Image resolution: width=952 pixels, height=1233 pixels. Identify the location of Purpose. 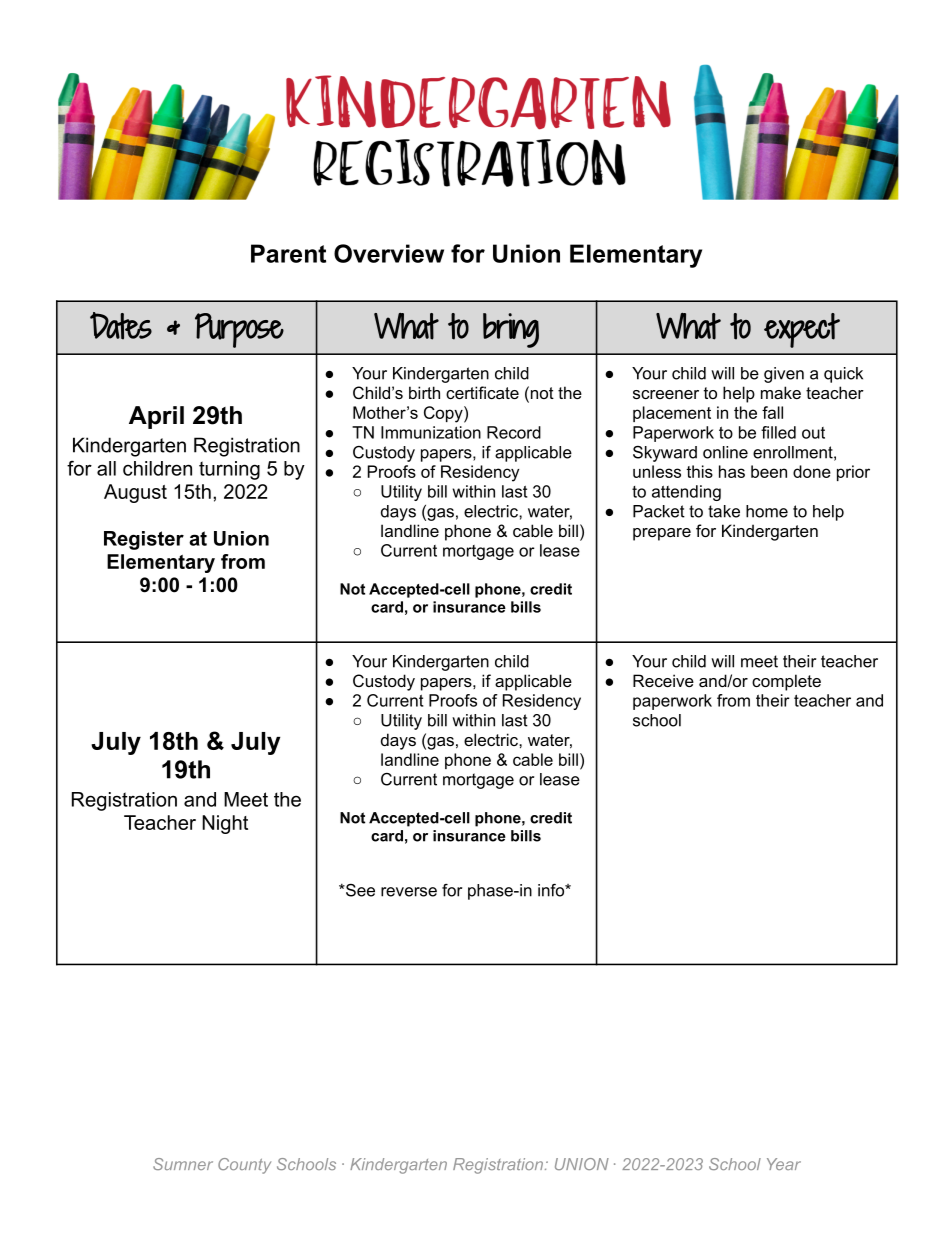
(239, 330).
